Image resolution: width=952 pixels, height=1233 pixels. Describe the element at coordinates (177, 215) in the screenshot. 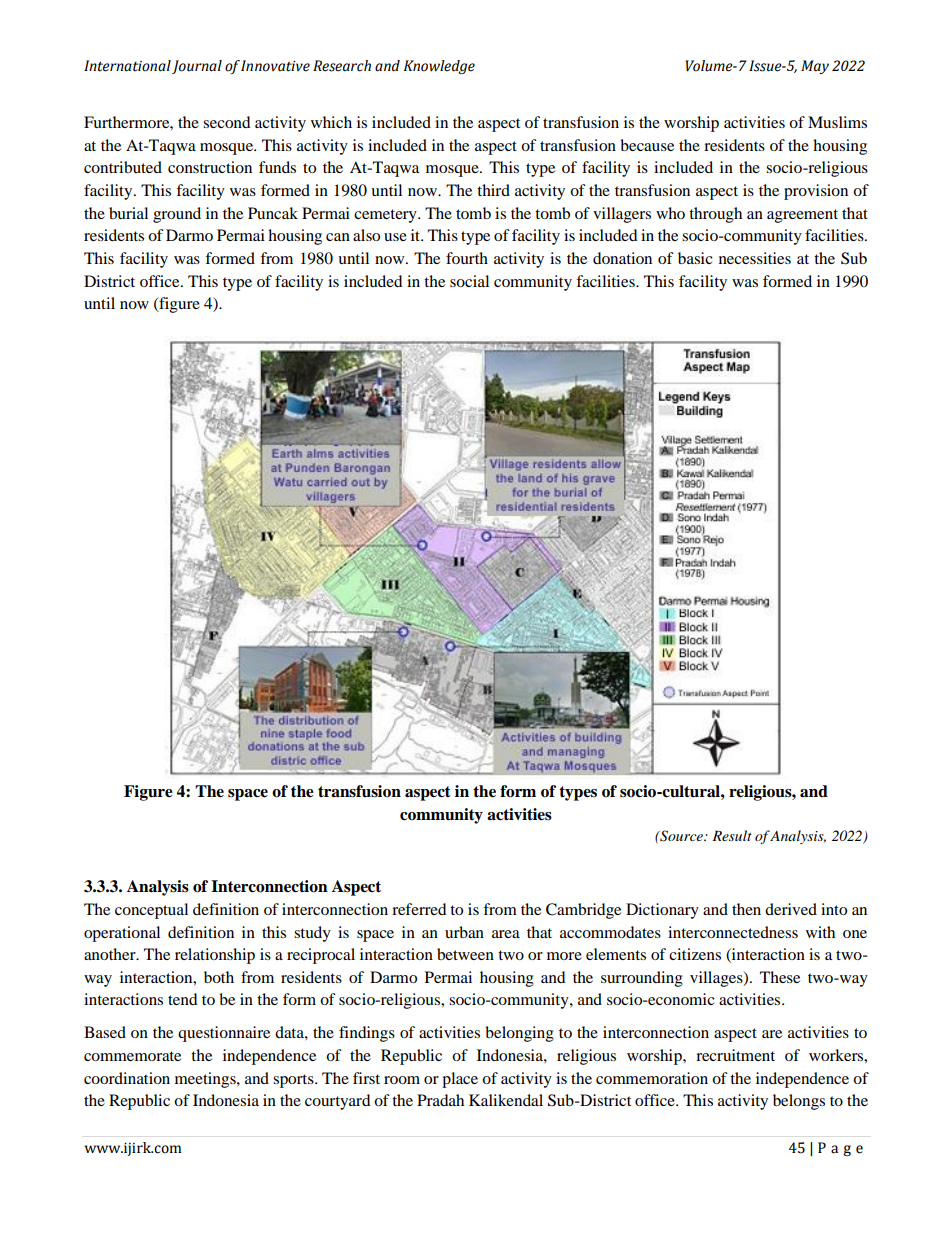

I see `ground` at that location.
